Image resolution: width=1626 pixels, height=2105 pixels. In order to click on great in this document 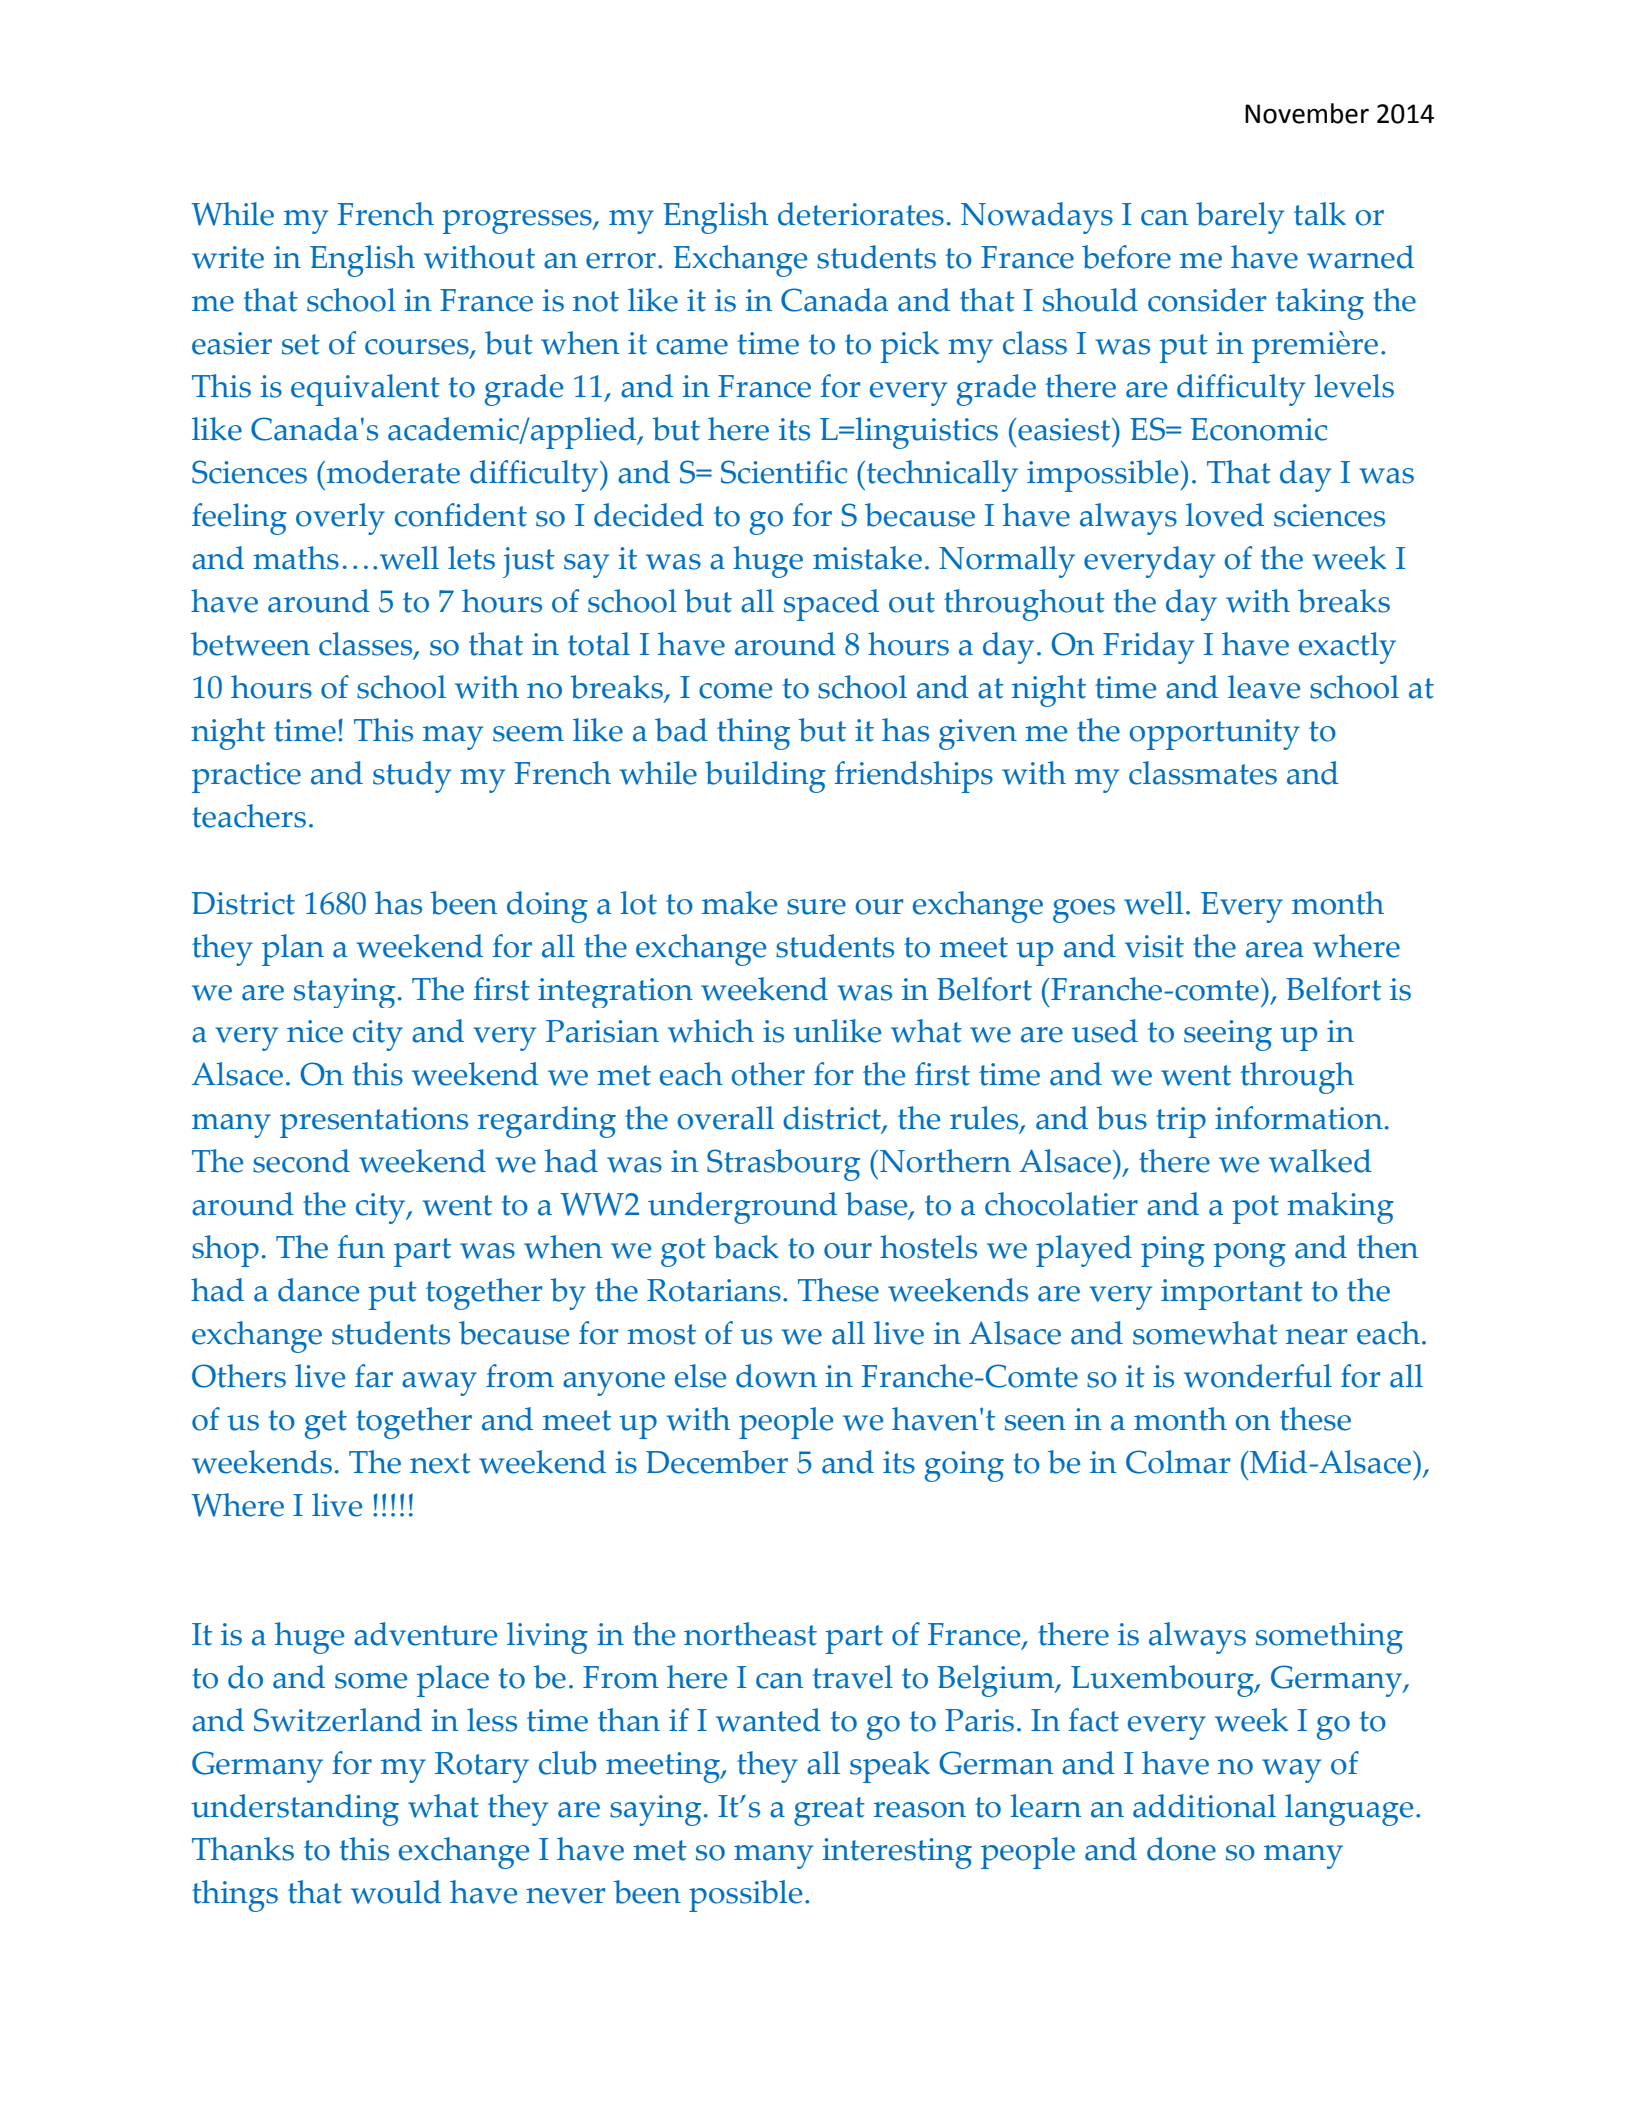, I will do `click(829, 1811)`.
